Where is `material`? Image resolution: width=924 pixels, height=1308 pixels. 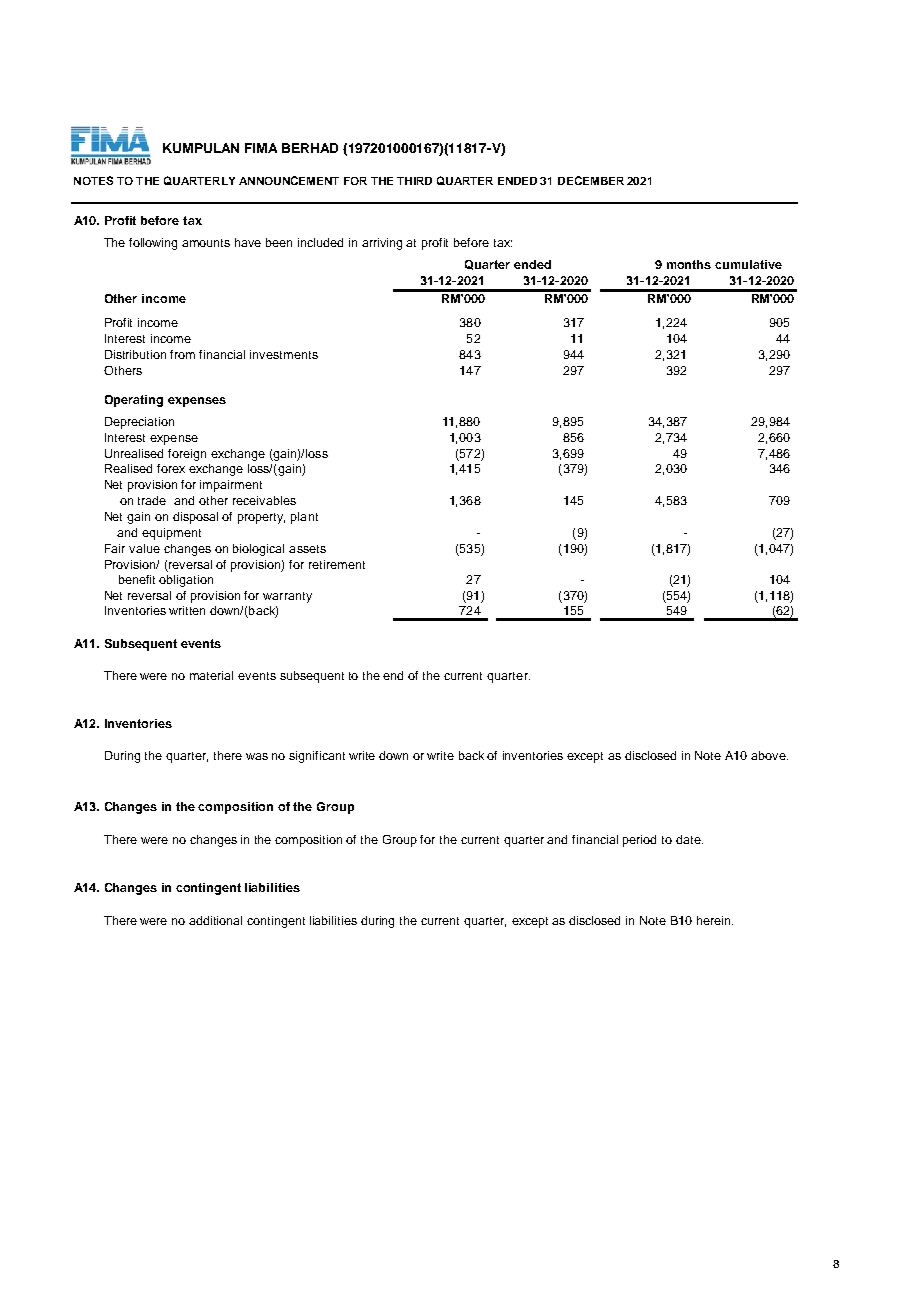 material is located at coordinates (211, 675).
